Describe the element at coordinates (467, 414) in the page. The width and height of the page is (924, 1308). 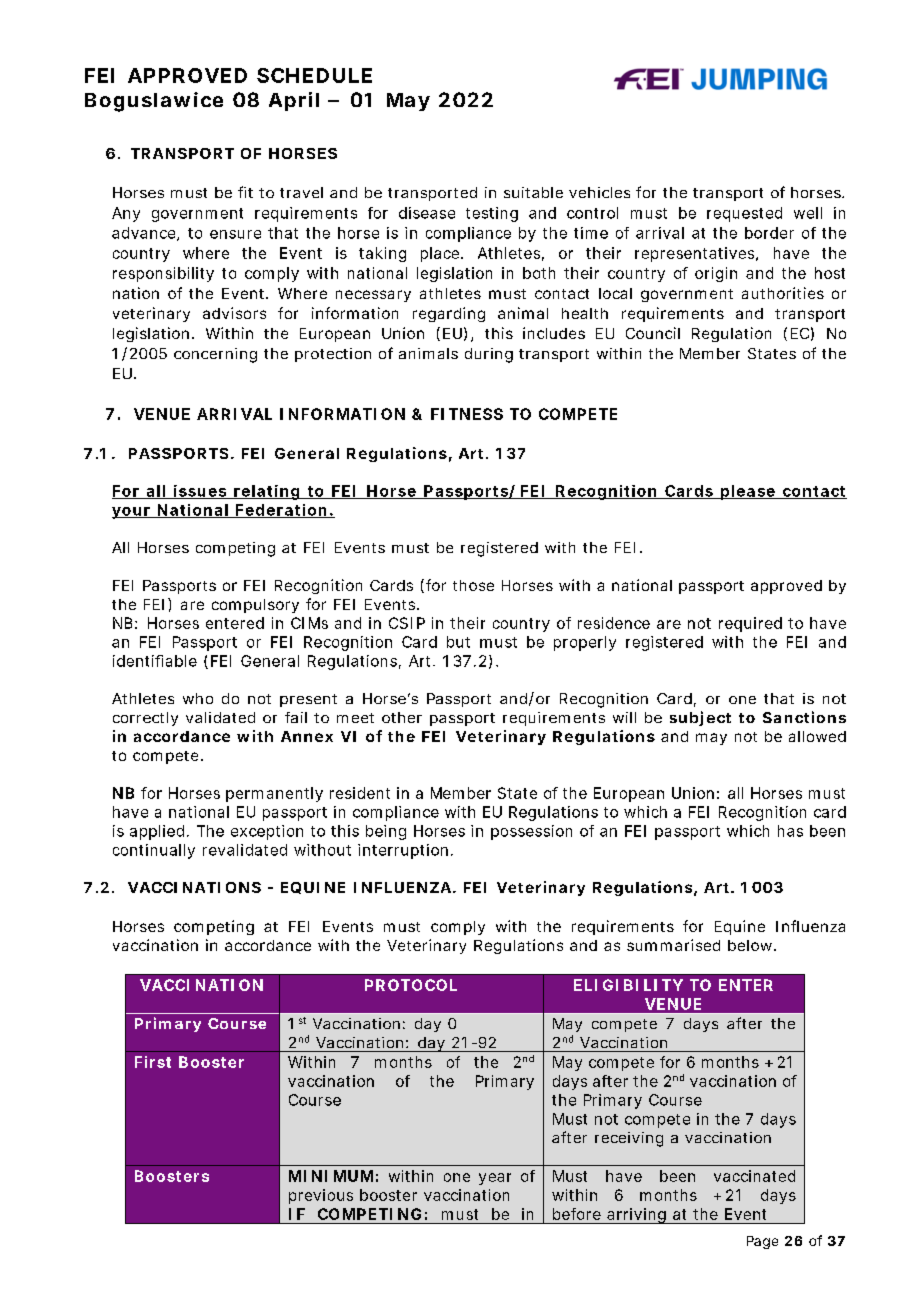
I see `FITNESS` at that location.
